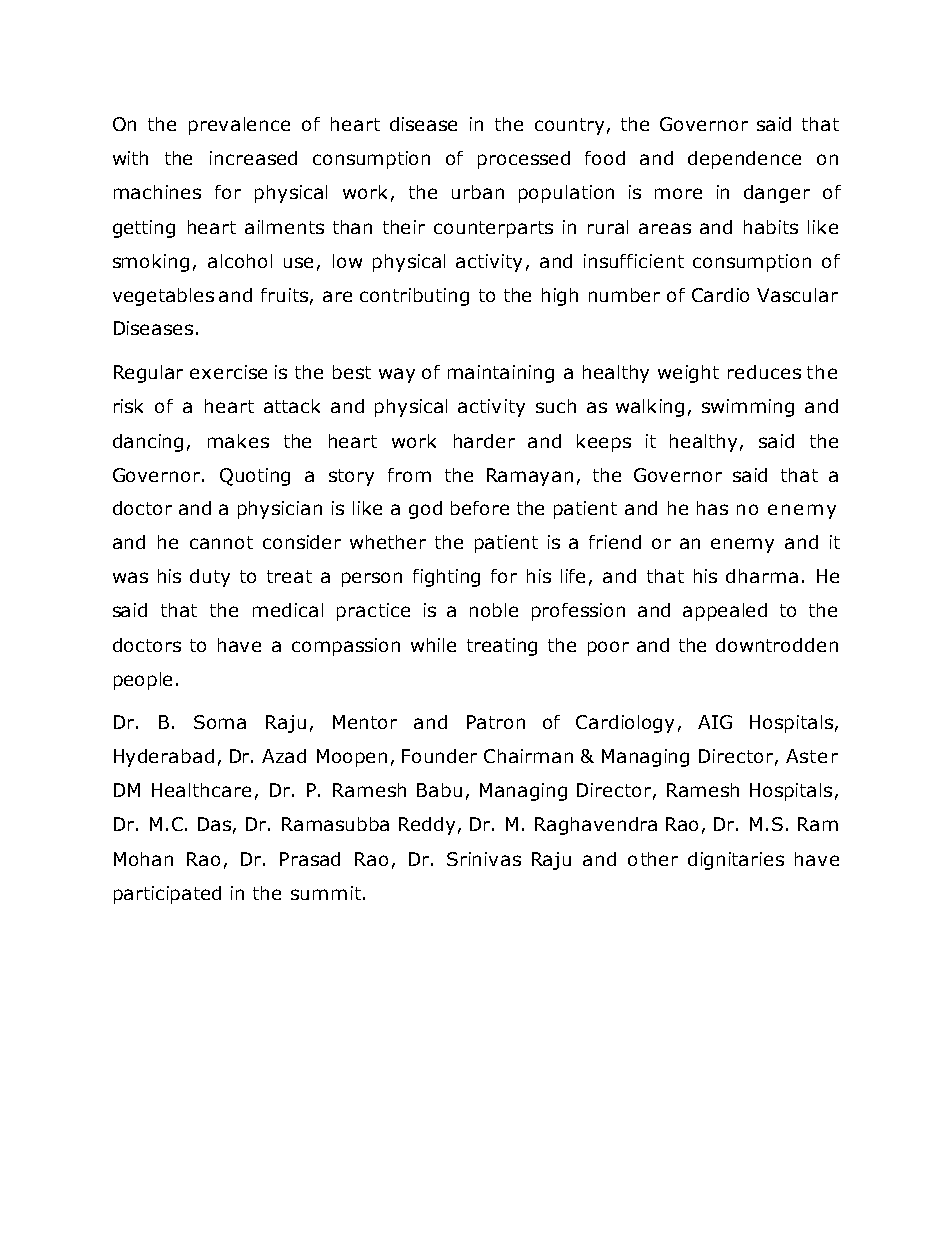 The width and height of the page is (952, 1233). What do you see at coordinates (221, 542) in the page?
I see `cannot` at bounding box center [221, 542].
